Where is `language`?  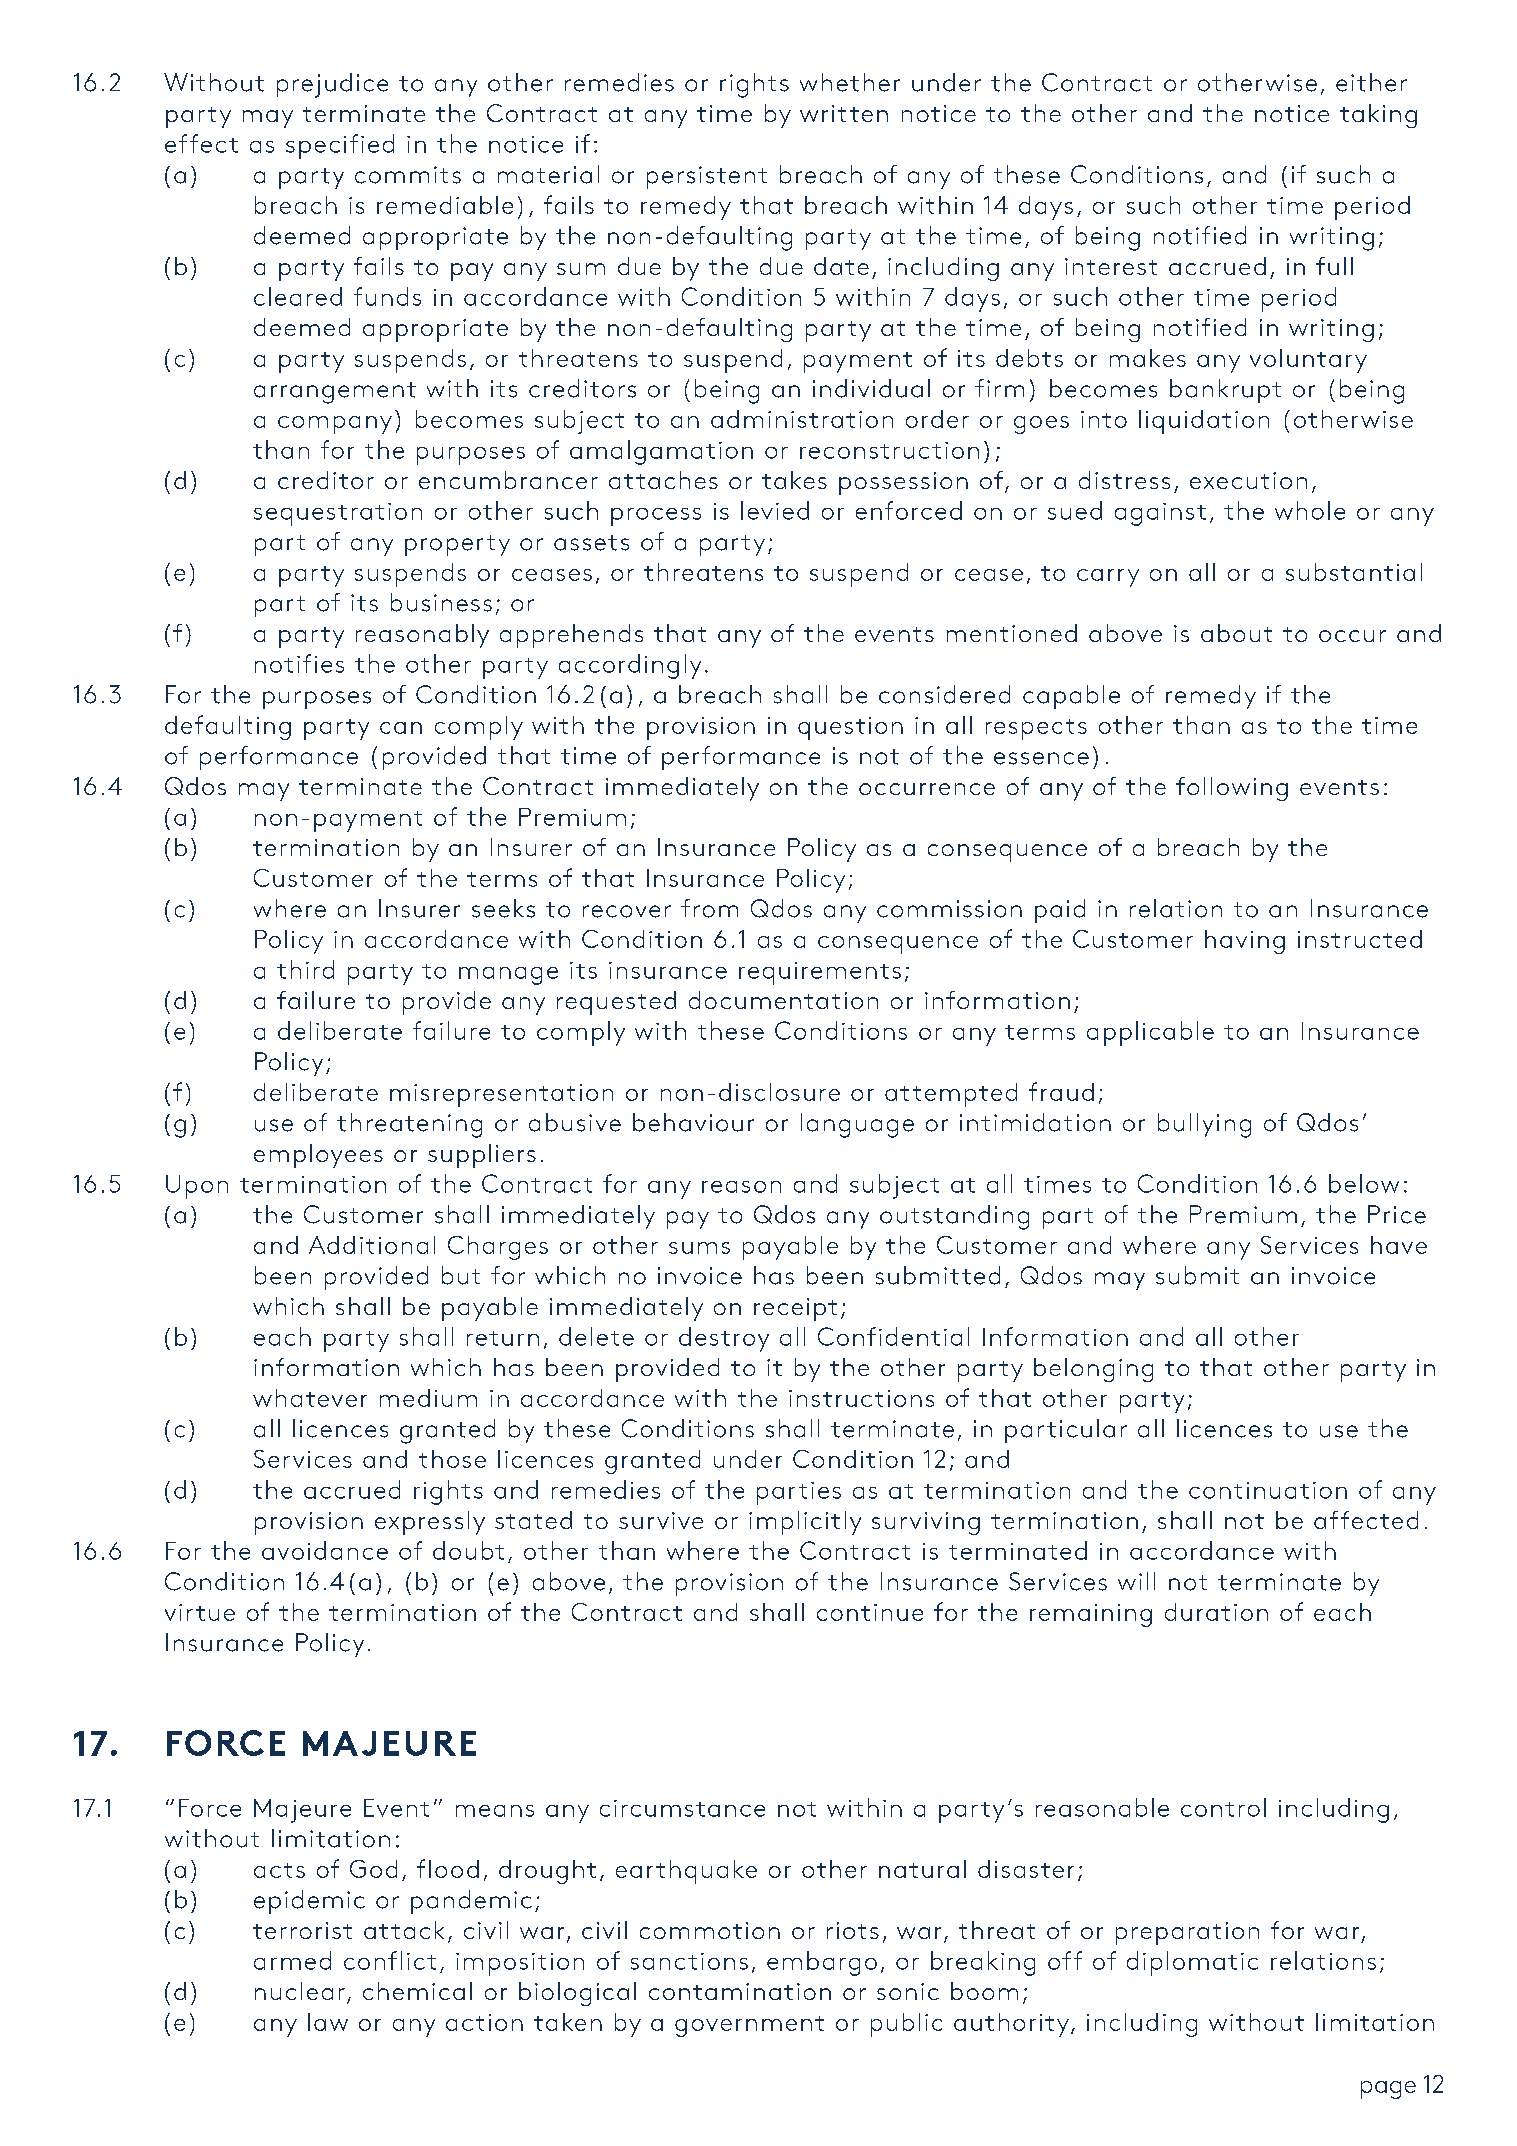 language is located at coordinates (857, 1125).
